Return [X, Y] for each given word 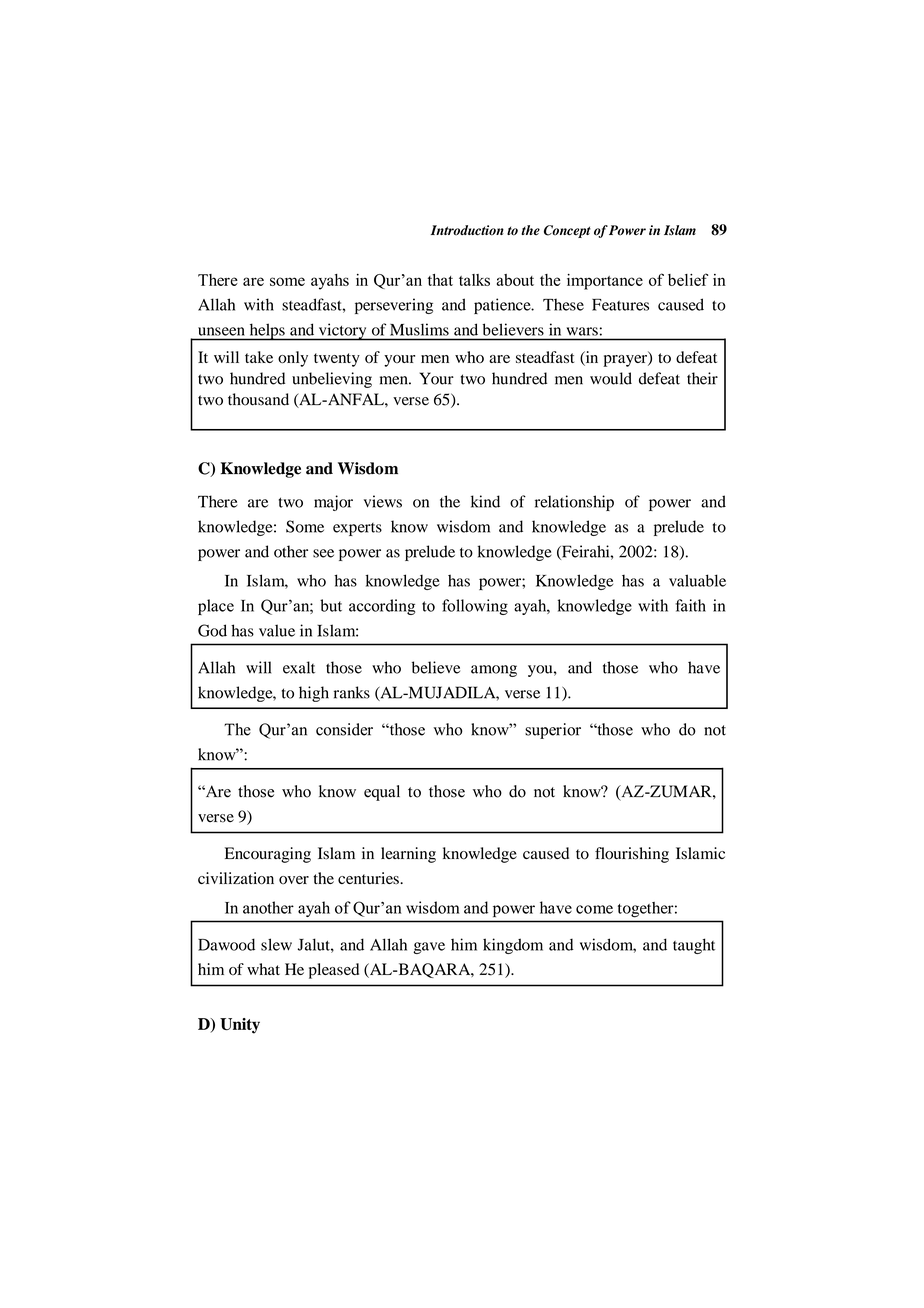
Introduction [467, 230]
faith [690, 605]
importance [605, 282]
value [277, 630]
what [263, 969]
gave [429, 948]
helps [267, 332]
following [475, 607]
